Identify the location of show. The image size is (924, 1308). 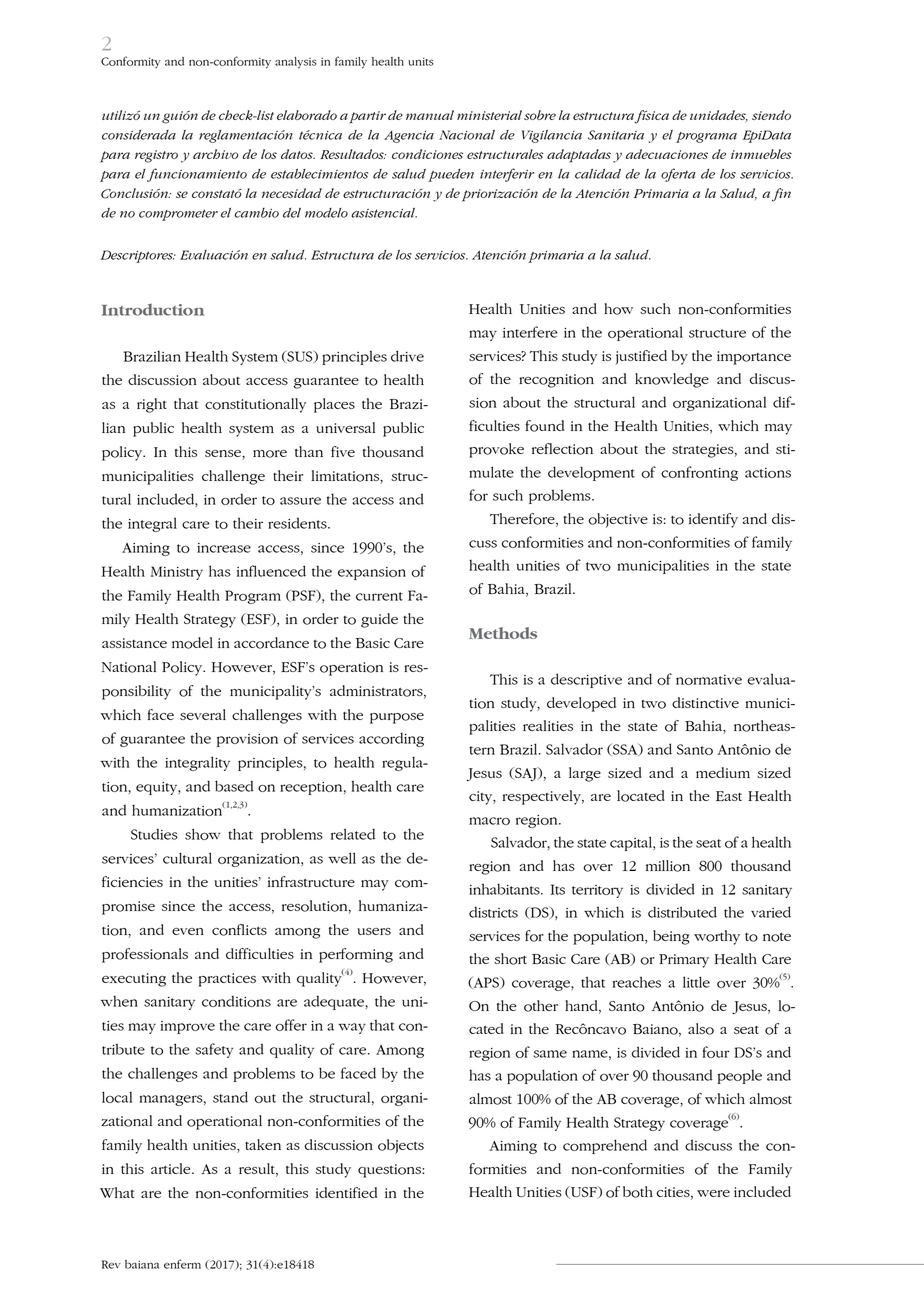
(203, 834).
